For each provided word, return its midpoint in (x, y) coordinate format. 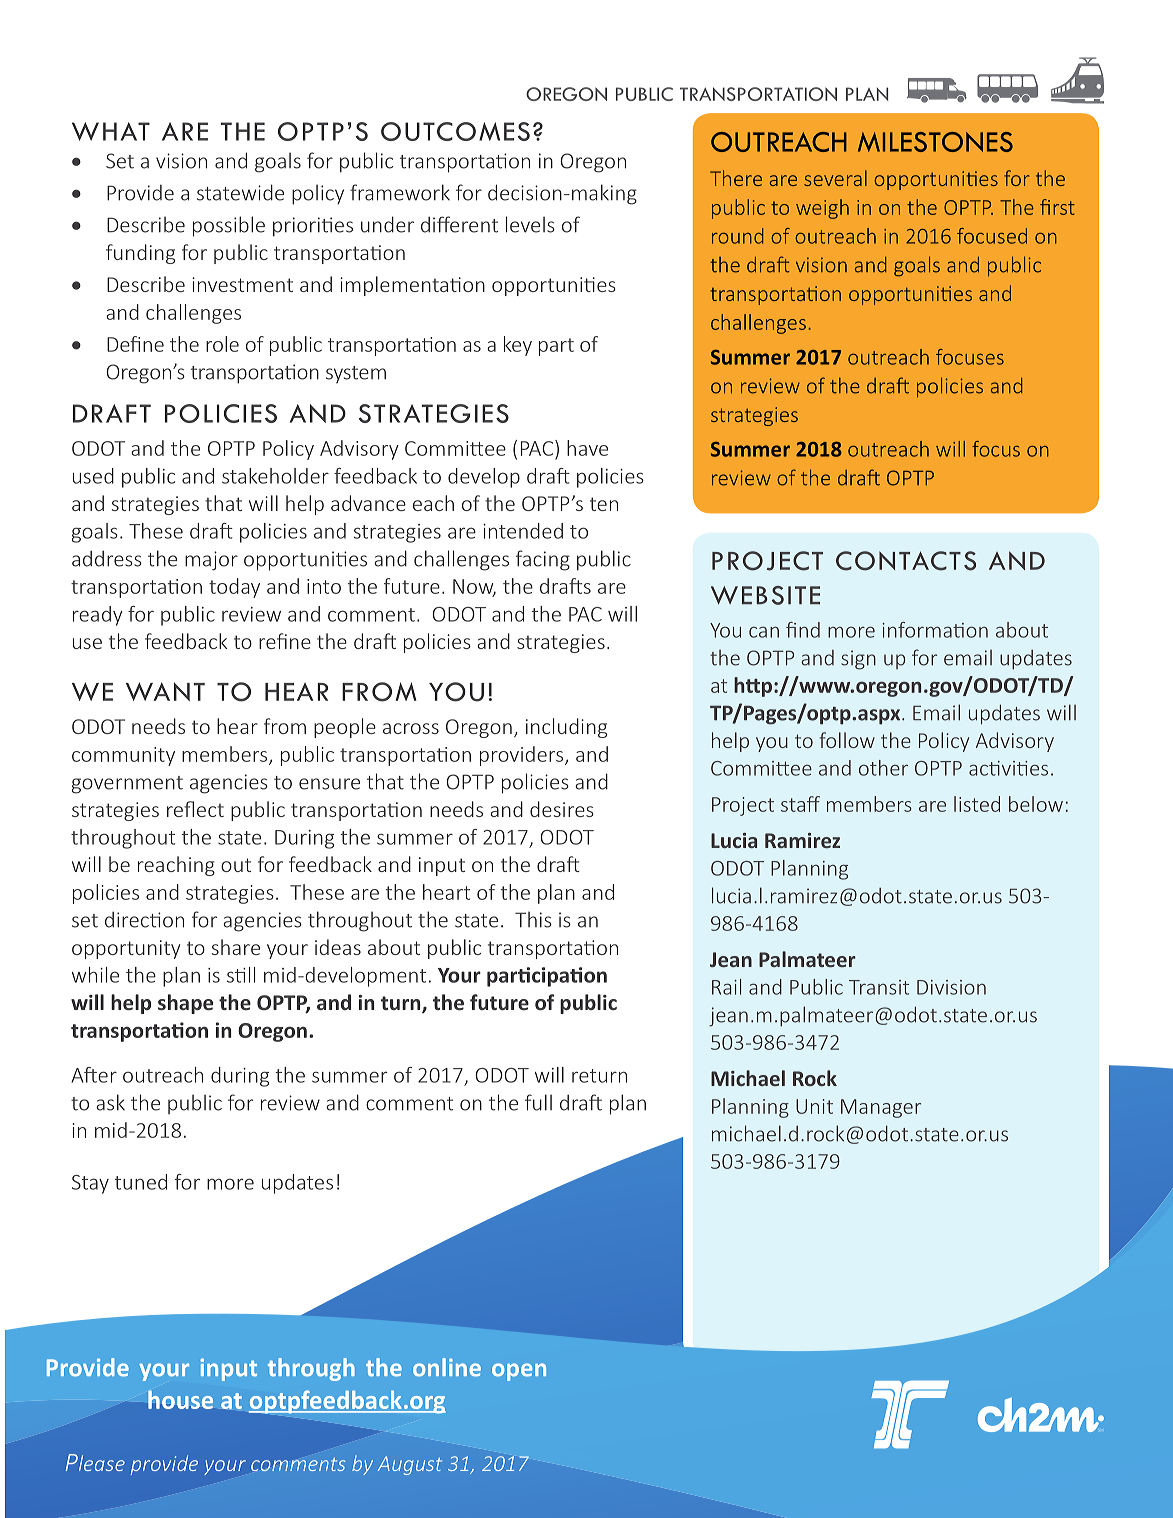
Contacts (906, 561)
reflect (195, 809)
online (447, 1367)
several (835, 178)
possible (229, 226)
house (180, 1399)
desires (562, 809)
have (587, 448)
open (519, 1372)
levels (530, 224)
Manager (881, 1108)
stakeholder (275, 476)
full (538, 1102)
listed (977, 804)
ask (110, 1102)
